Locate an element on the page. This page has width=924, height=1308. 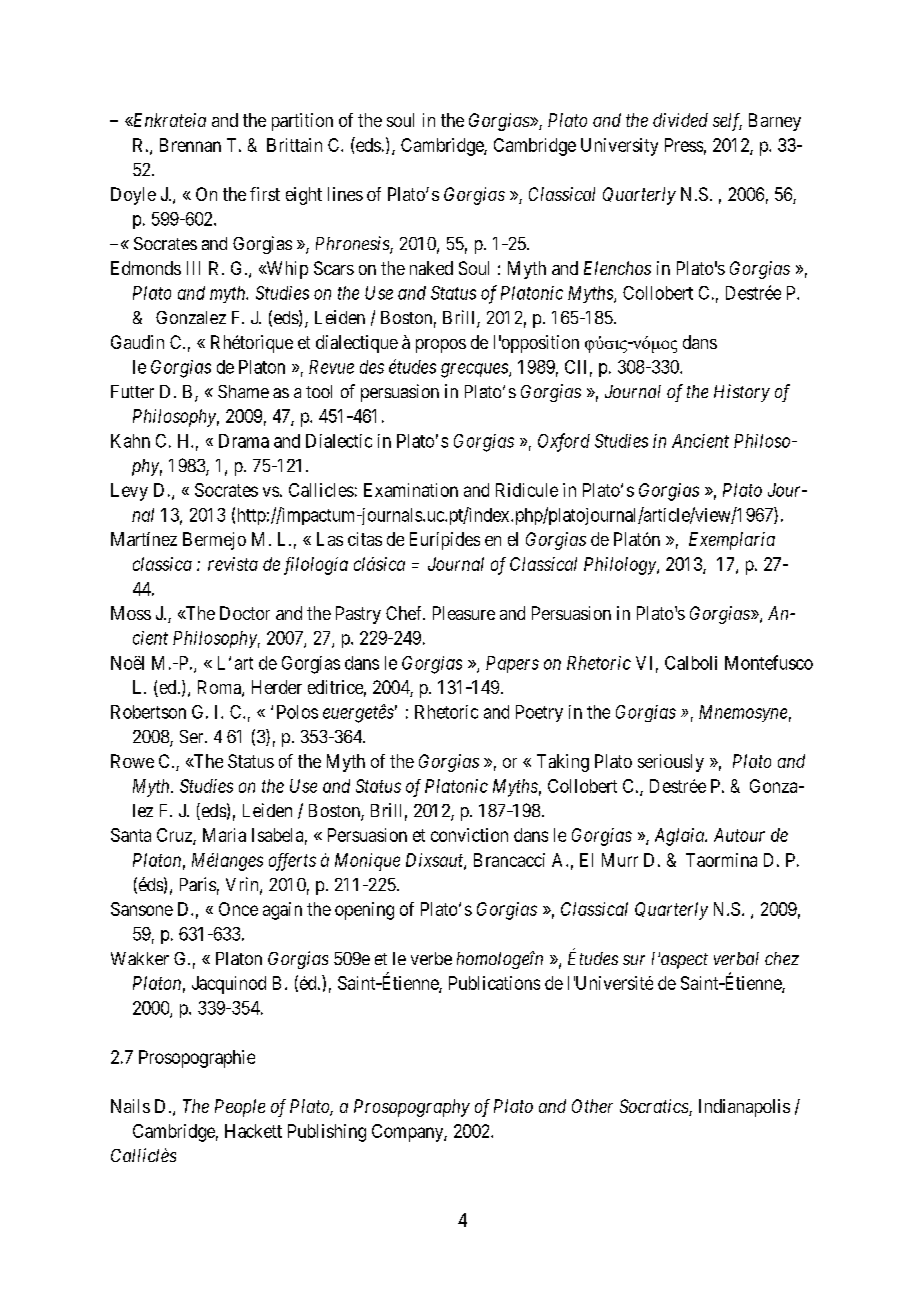
propos is located at coordinates (441, 346).
